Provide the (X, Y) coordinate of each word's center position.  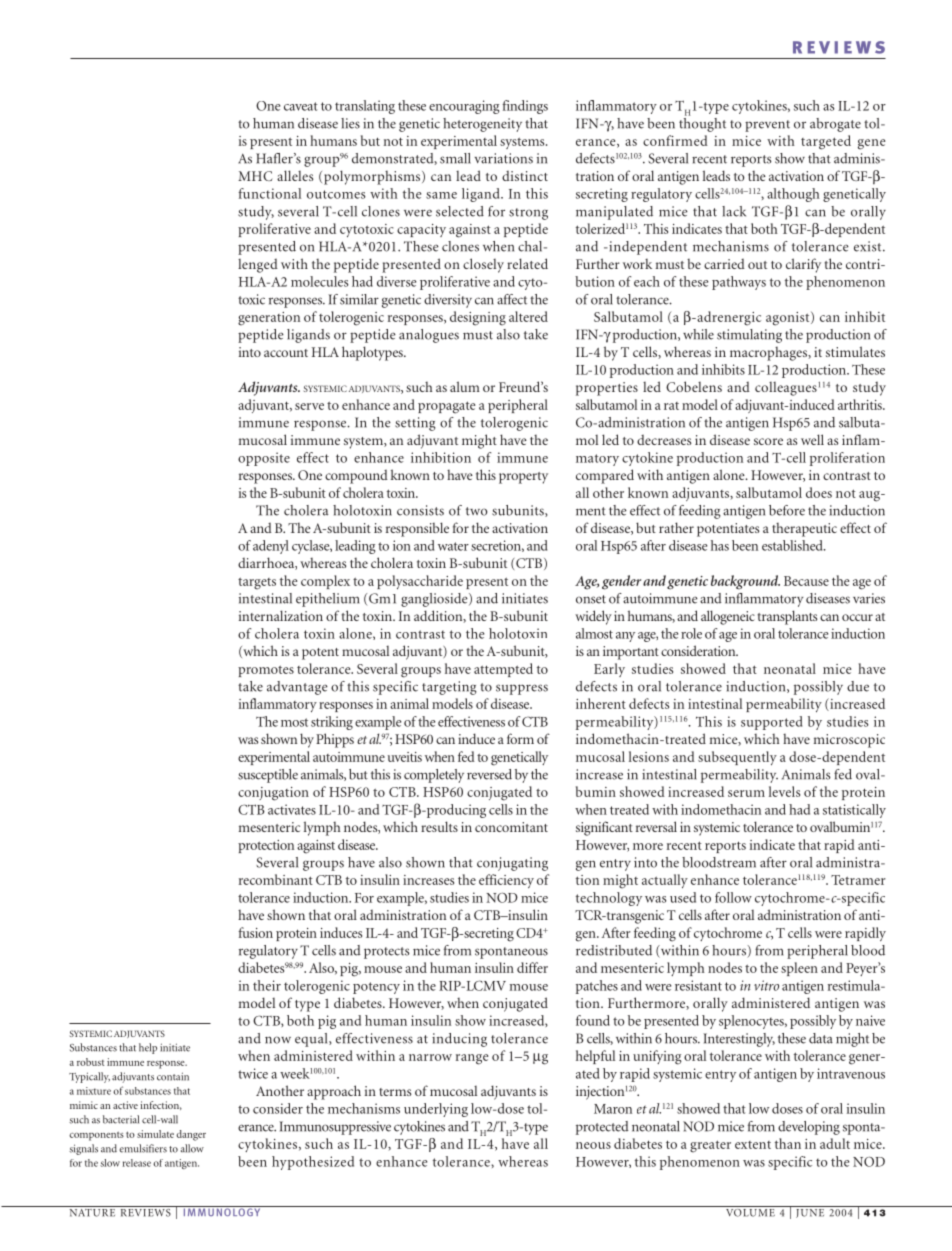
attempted (503, 670)
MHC (255, 176)
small (455, 158)
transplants (788, 617)
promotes (266, 671)
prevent (767, 126)
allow (192, 1148)
